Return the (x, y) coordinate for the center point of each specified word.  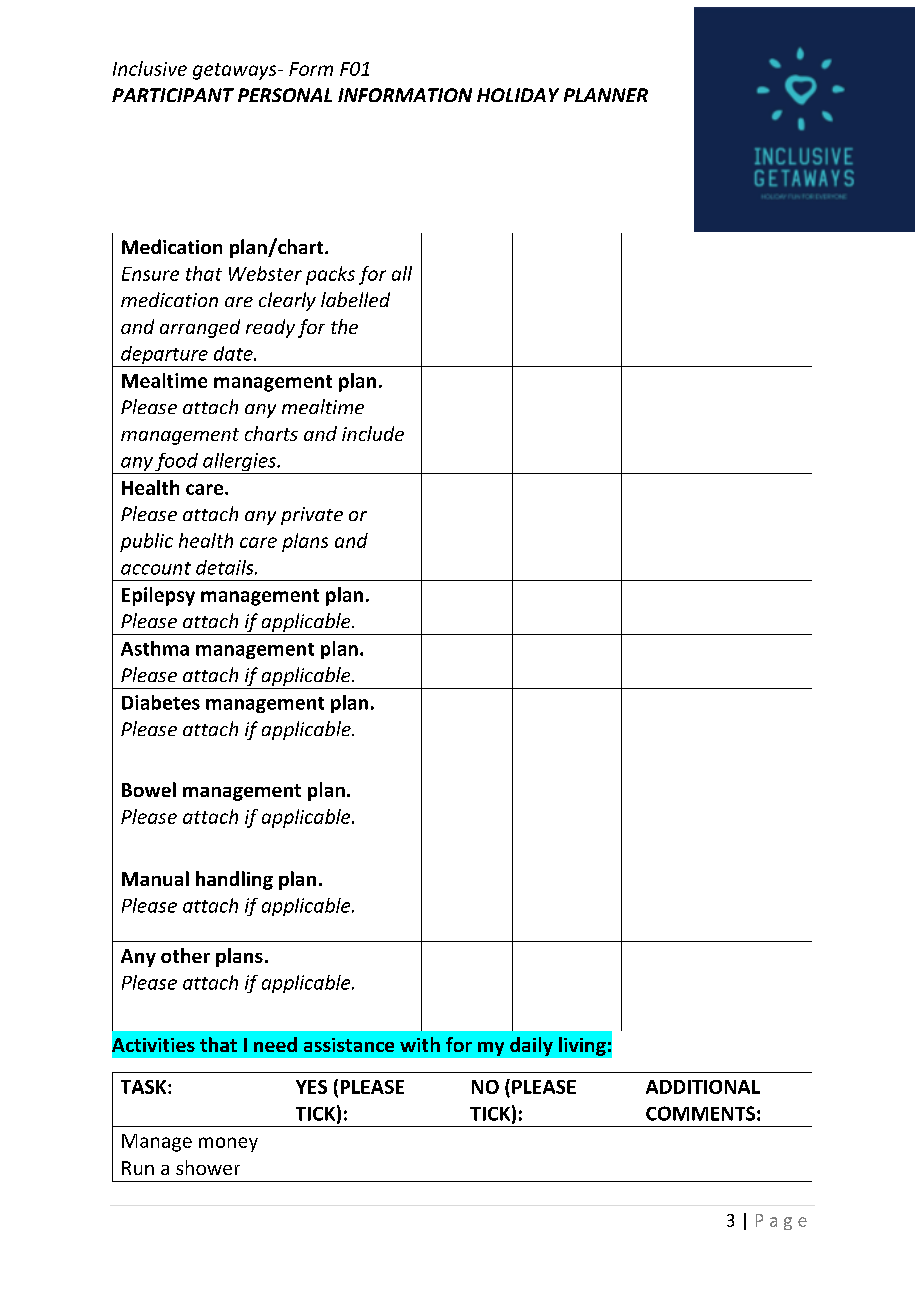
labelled (355, 299)
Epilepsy (158, 596)
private (312, 516)
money (228, 1144)
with (420, 1044)
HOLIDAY (518, 95)
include (373, 433)
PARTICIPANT (173, 95)
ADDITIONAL (703, 1087)
